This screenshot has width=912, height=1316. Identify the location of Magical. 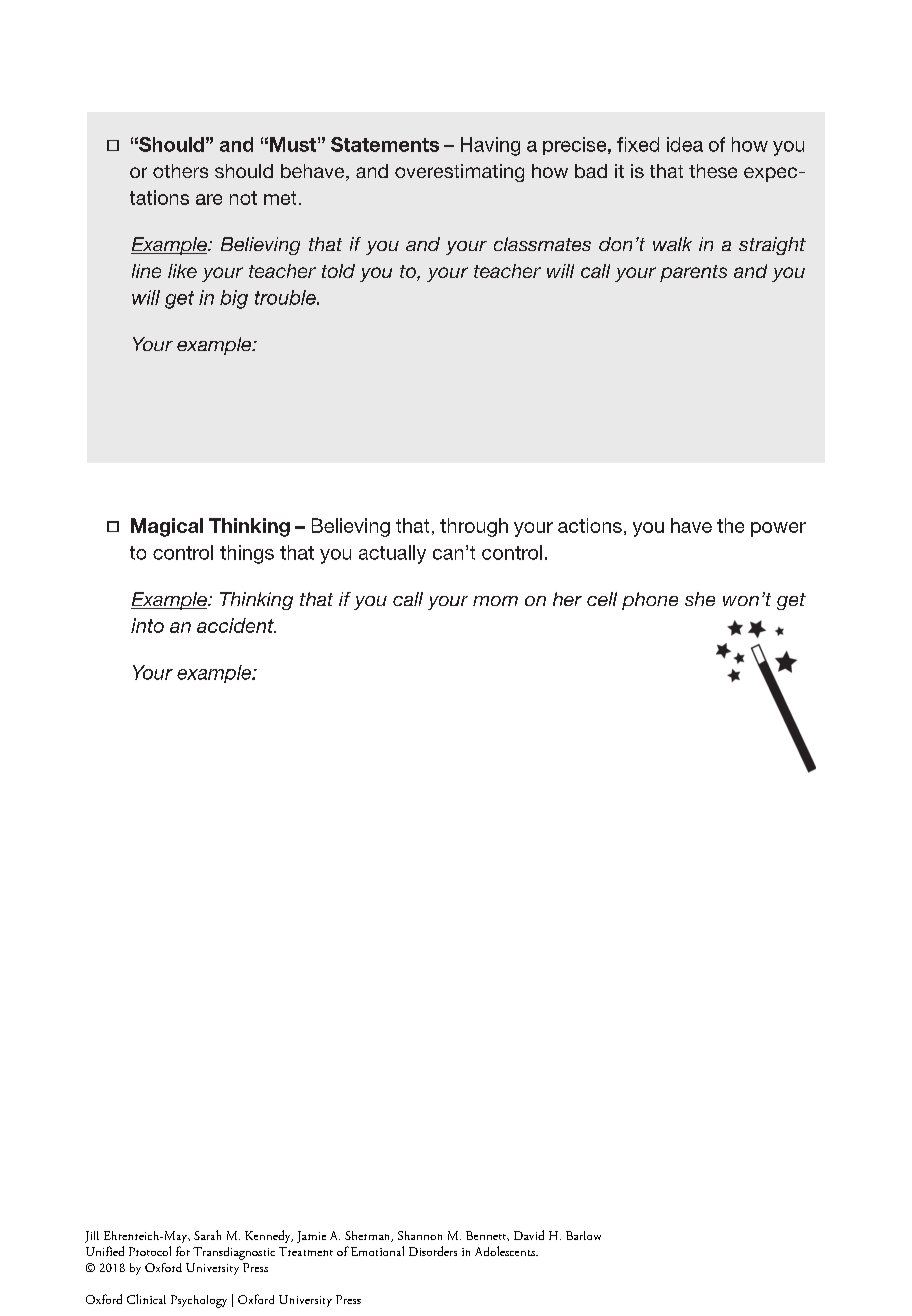
(167, 527).
